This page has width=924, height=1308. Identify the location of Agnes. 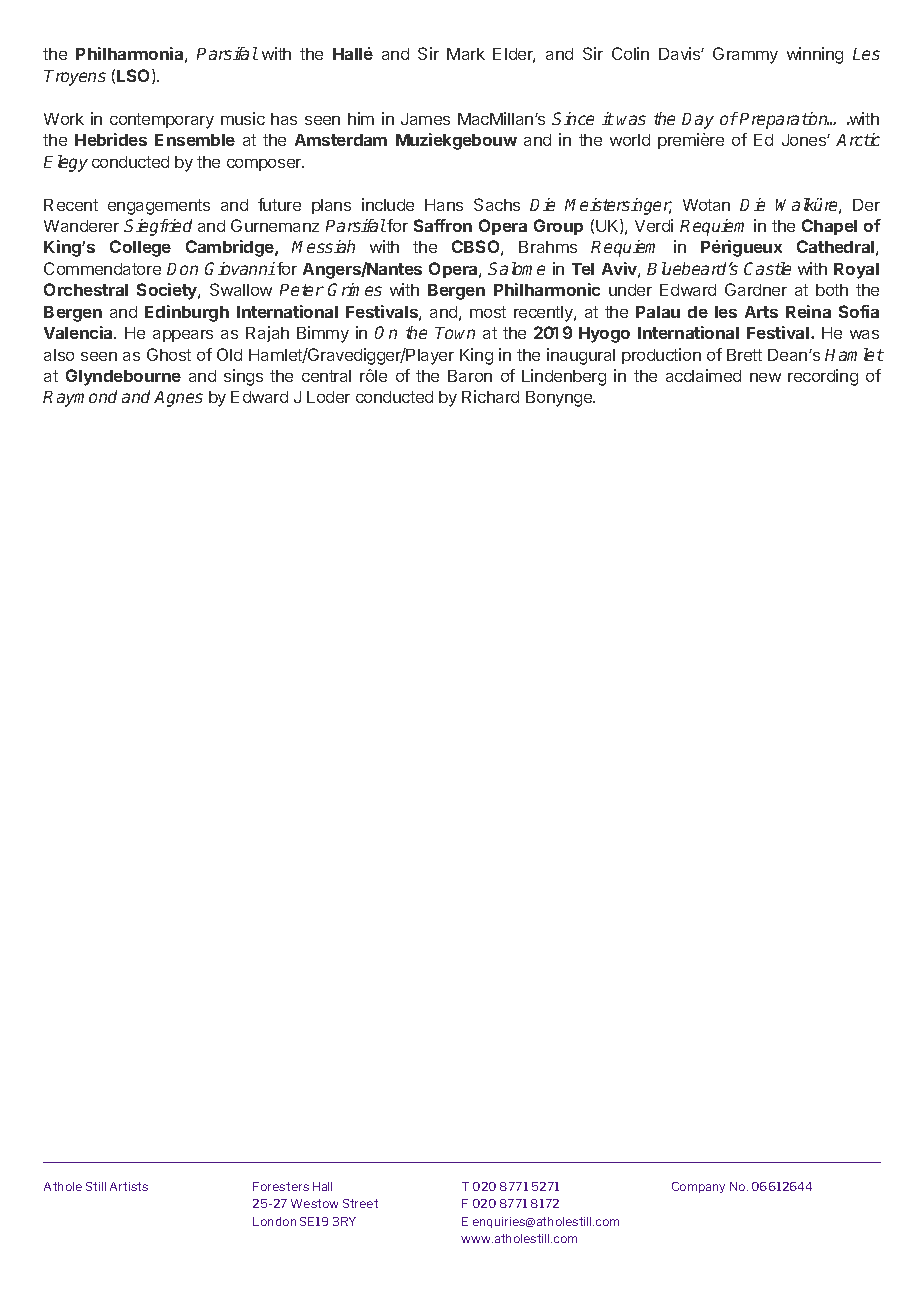
(178, 399).
